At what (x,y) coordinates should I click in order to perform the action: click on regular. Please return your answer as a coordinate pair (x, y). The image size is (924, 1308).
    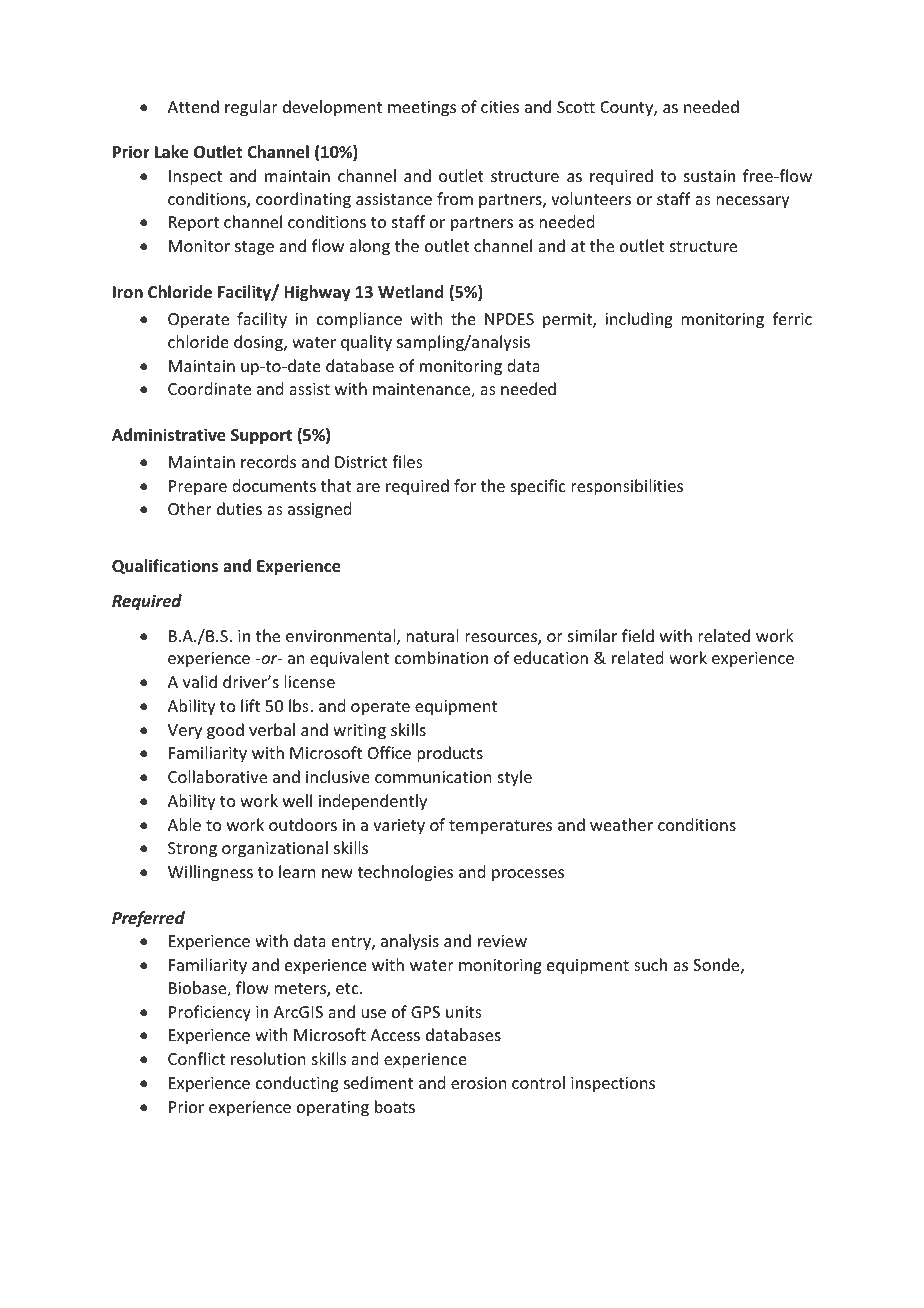
    Looking at the image, I should click on (251, 108).
